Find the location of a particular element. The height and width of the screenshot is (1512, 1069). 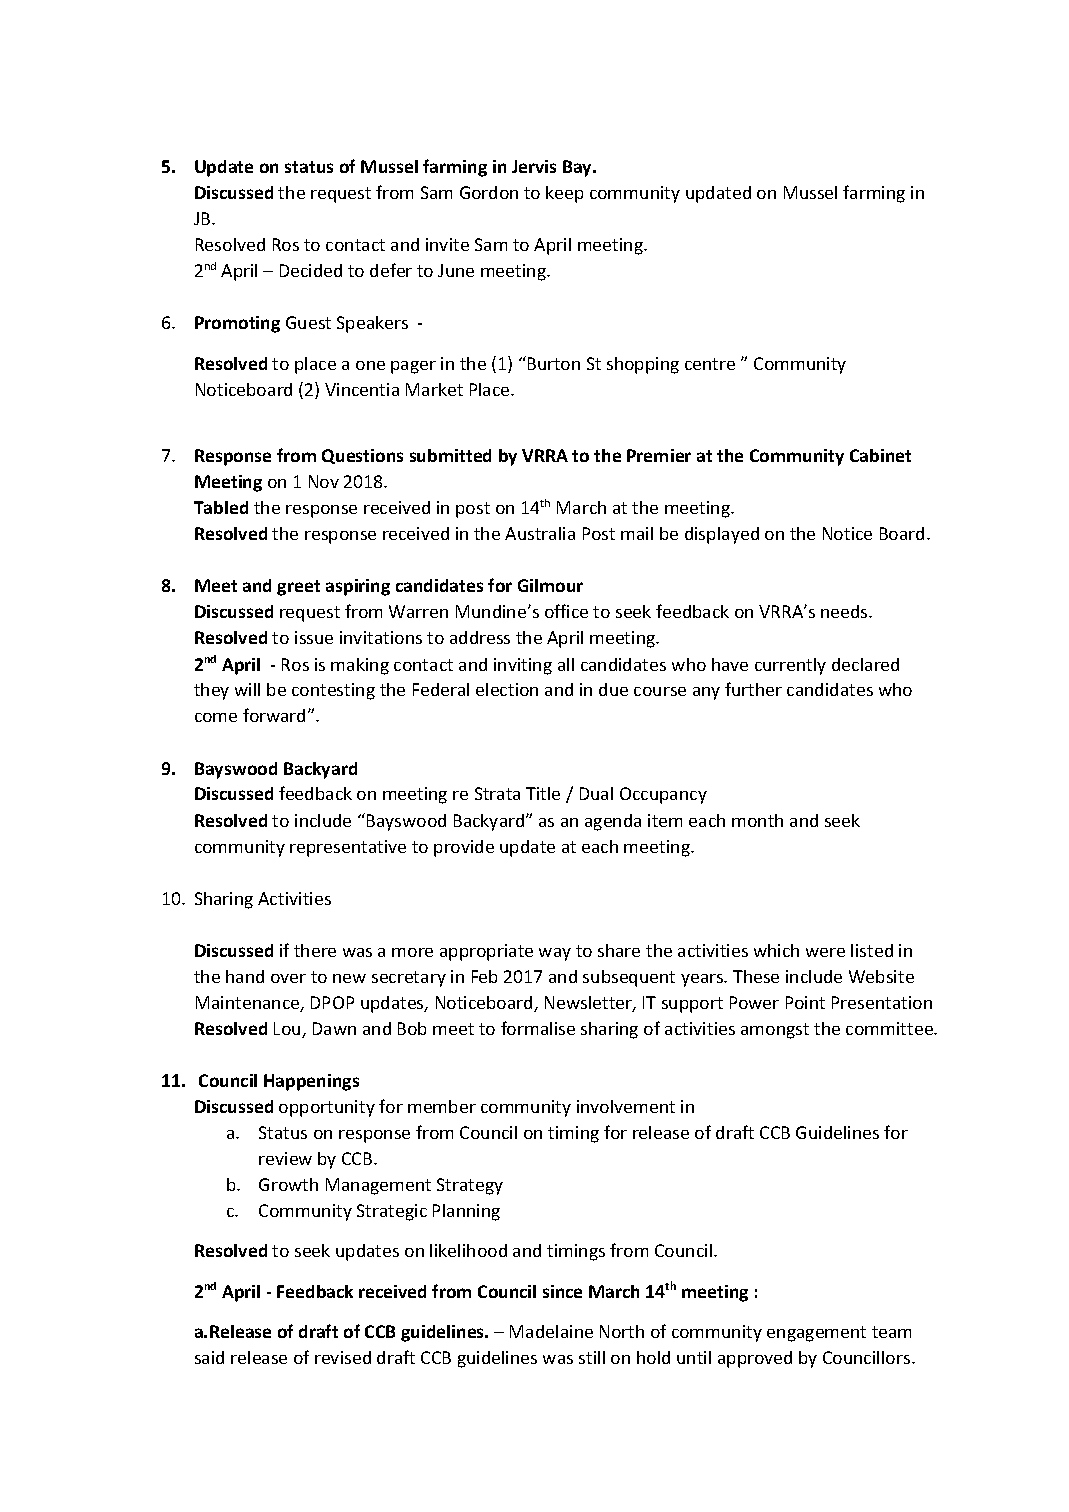

Decided is located at coordinates (311, 270).
